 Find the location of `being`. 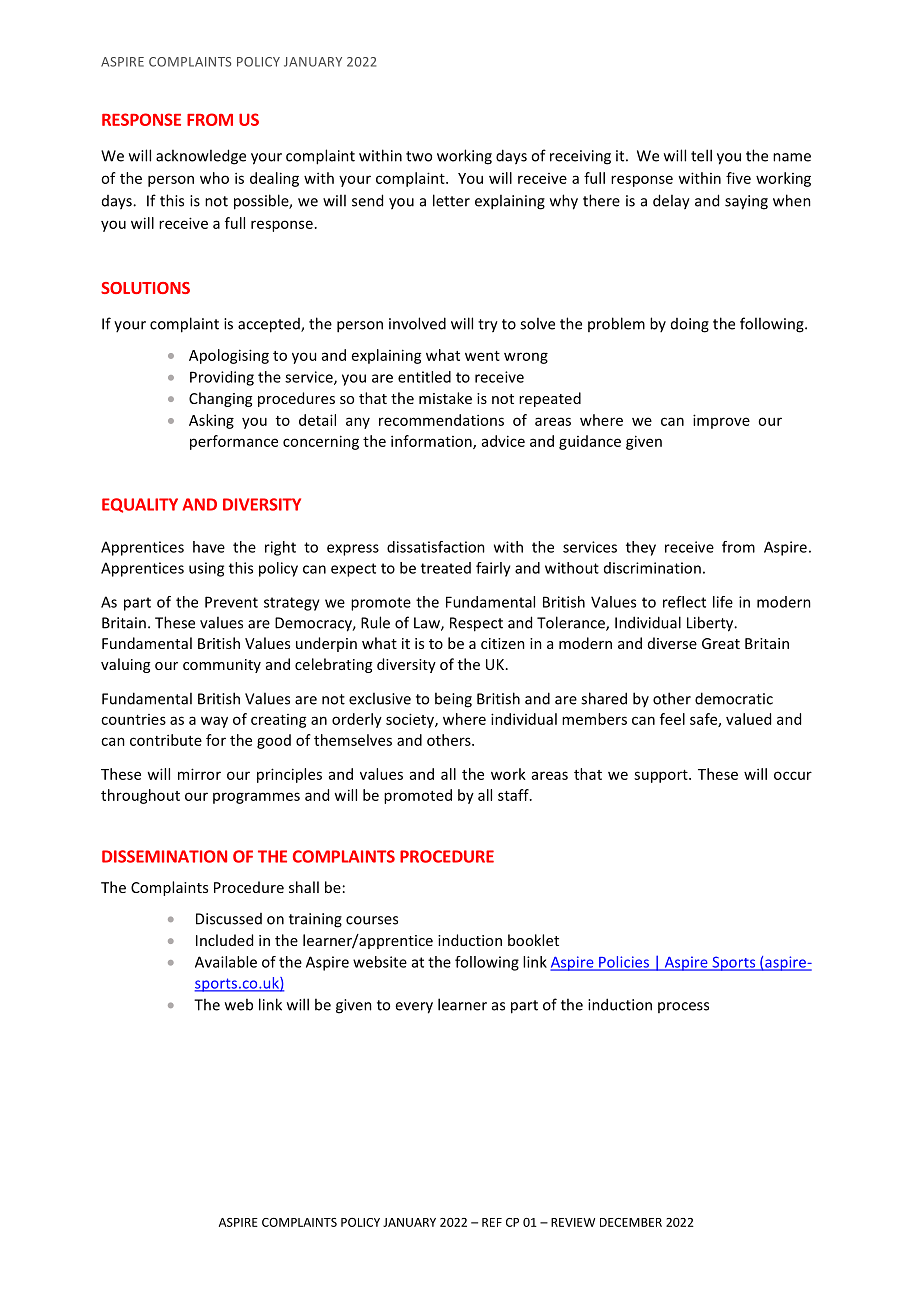

being is located at coordinates (453, 700).
